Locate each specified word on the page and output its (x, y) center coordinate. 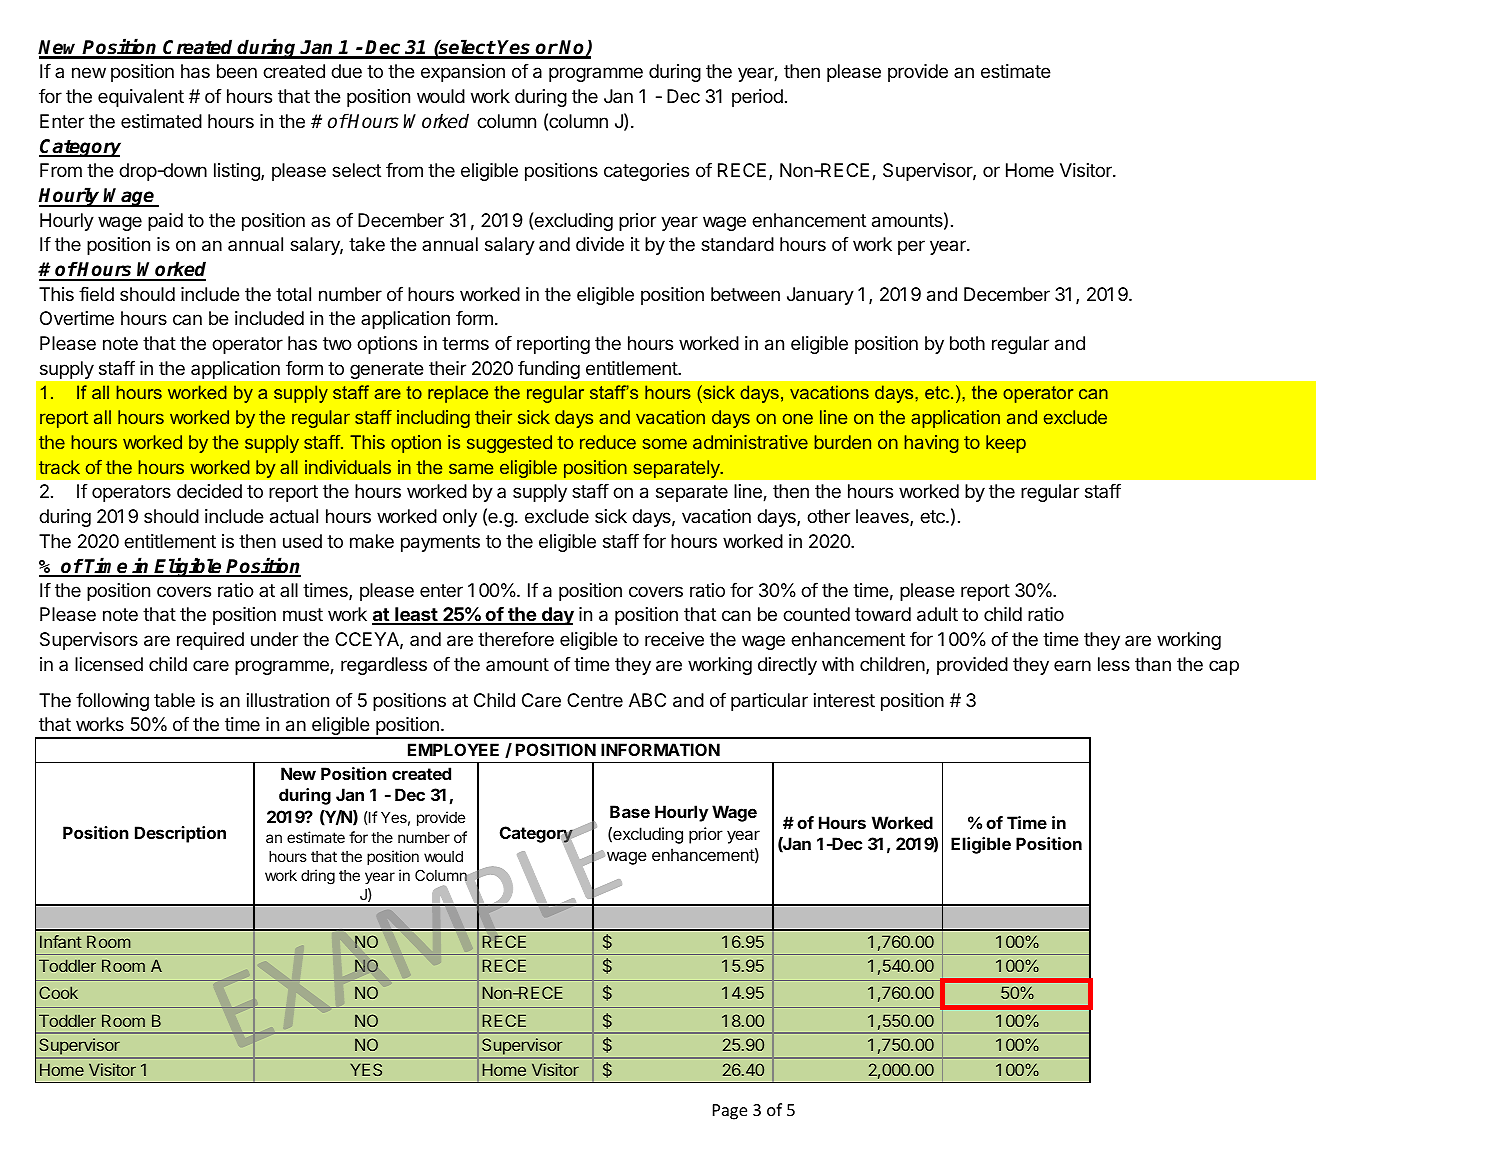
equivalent (141, 98)
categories (646, 172)
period (757, 98)
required (210, 641)
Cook (58, 992)
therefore (516, 638)
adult (937, 614)
